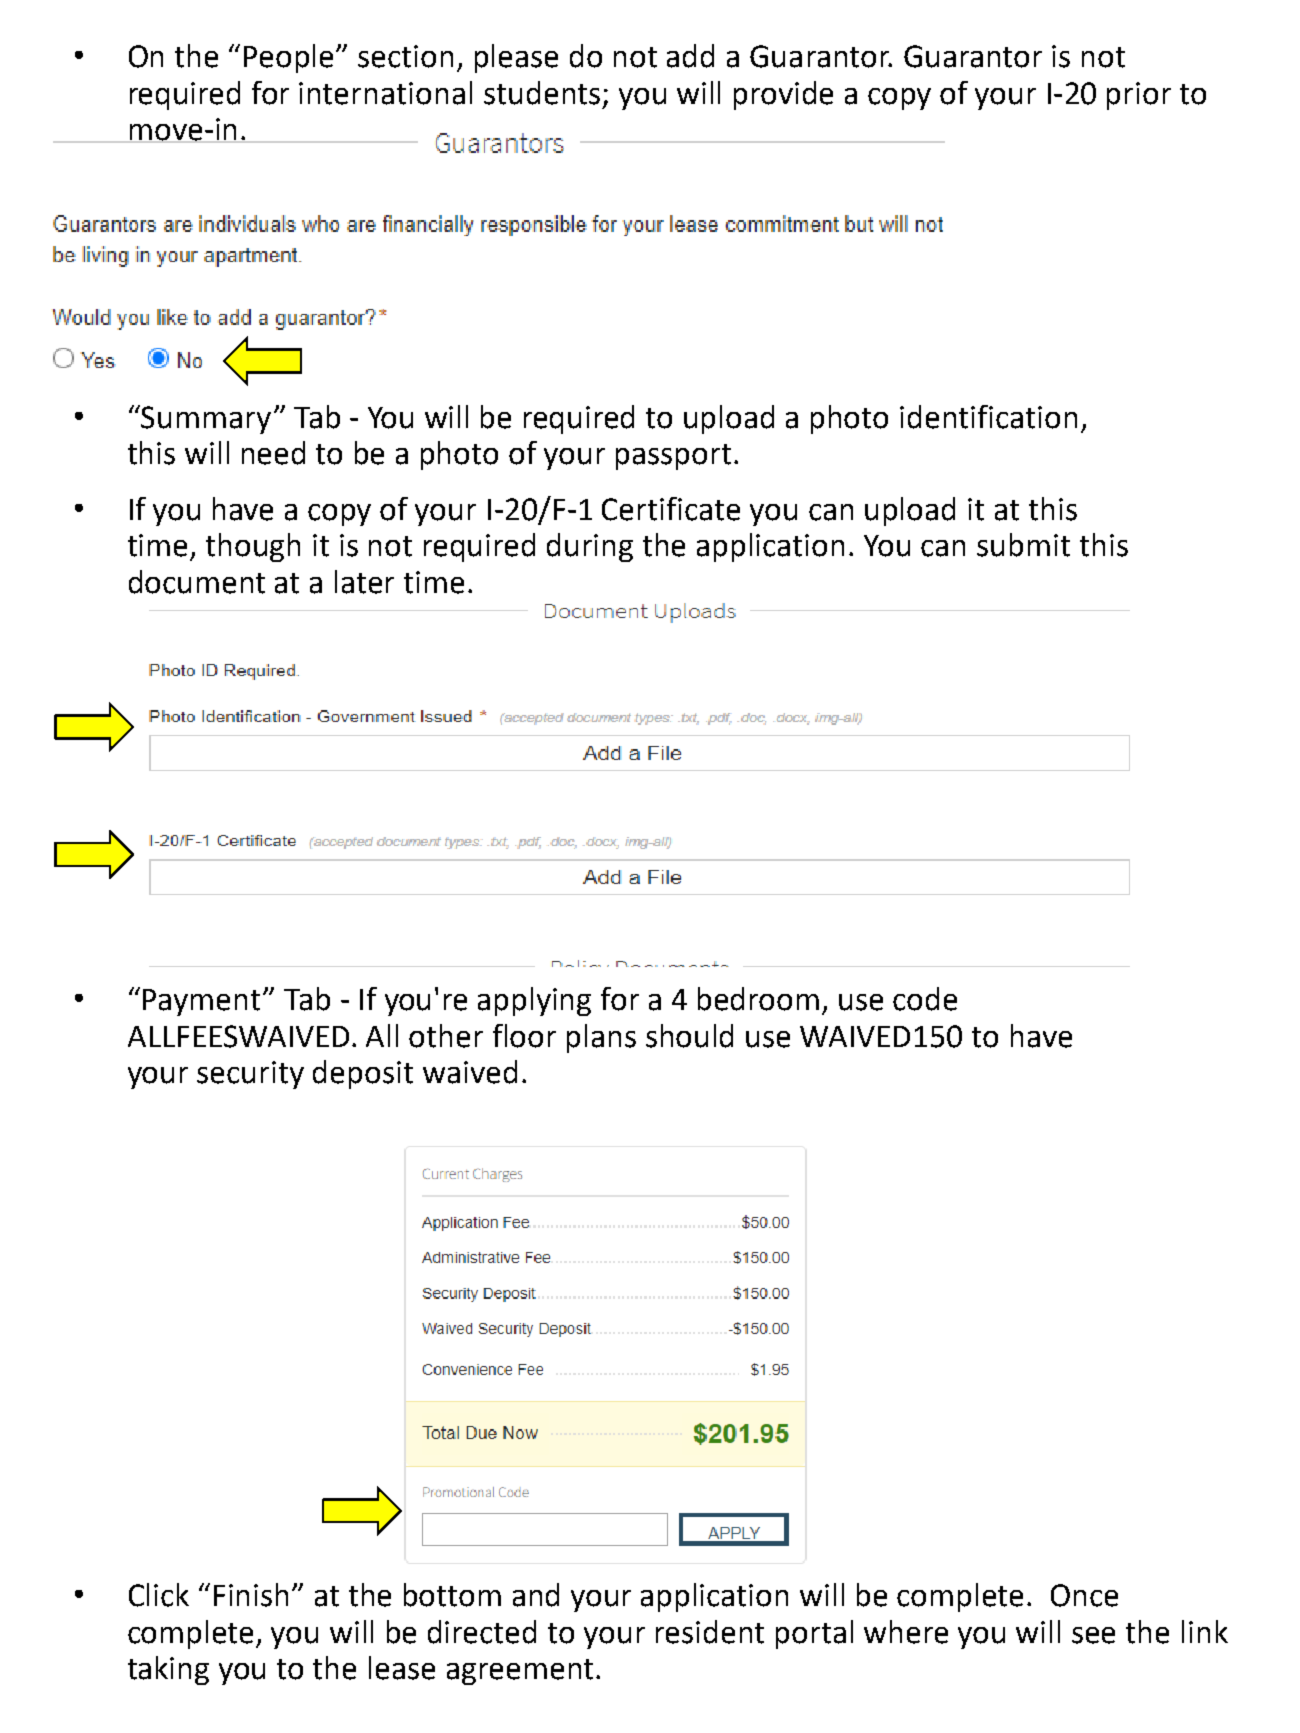 This screenshot has height=1733, width=1300. What do you see at coordinates (251, 1595) in the screenshot?
I see `Finish` at bounding box center [251, 1595].
